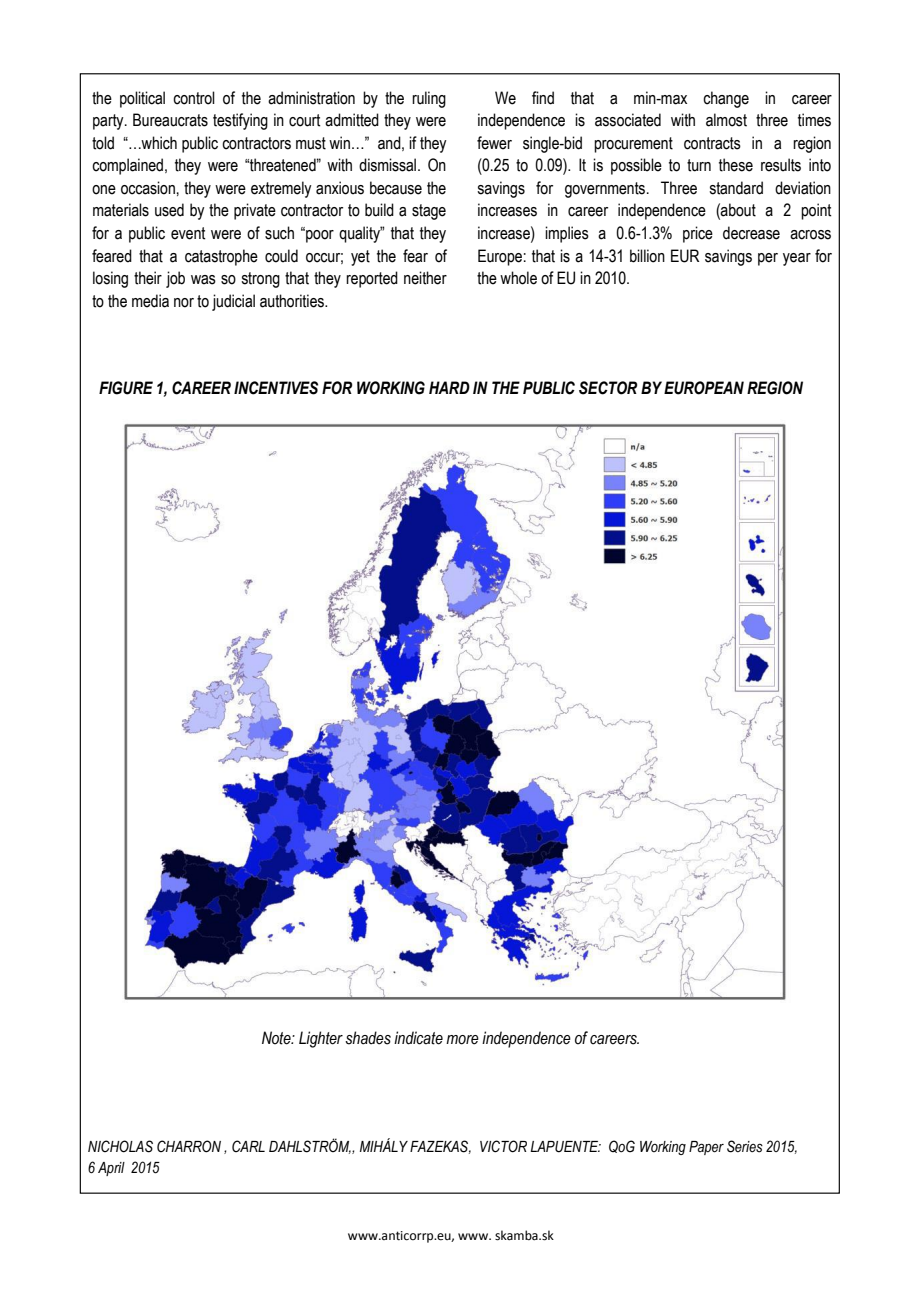 Image resolution: width=924 pixels, height=1308 pixels. Describe the element at coordinates (462, 1040) in the screenshot. I see `more` at that location.
